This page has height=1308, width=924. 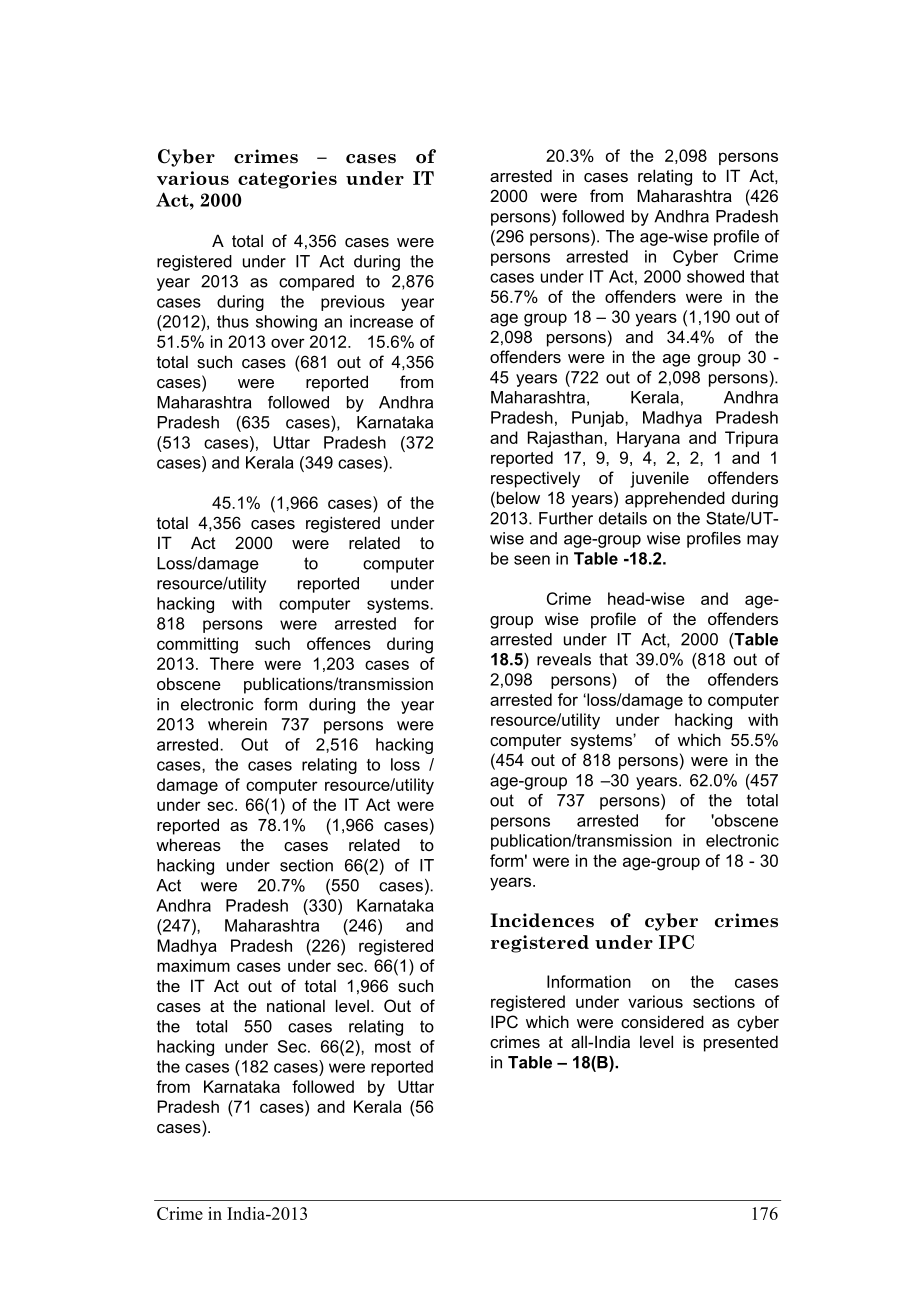 I want to click on categories, so click(x=287, y=180).
